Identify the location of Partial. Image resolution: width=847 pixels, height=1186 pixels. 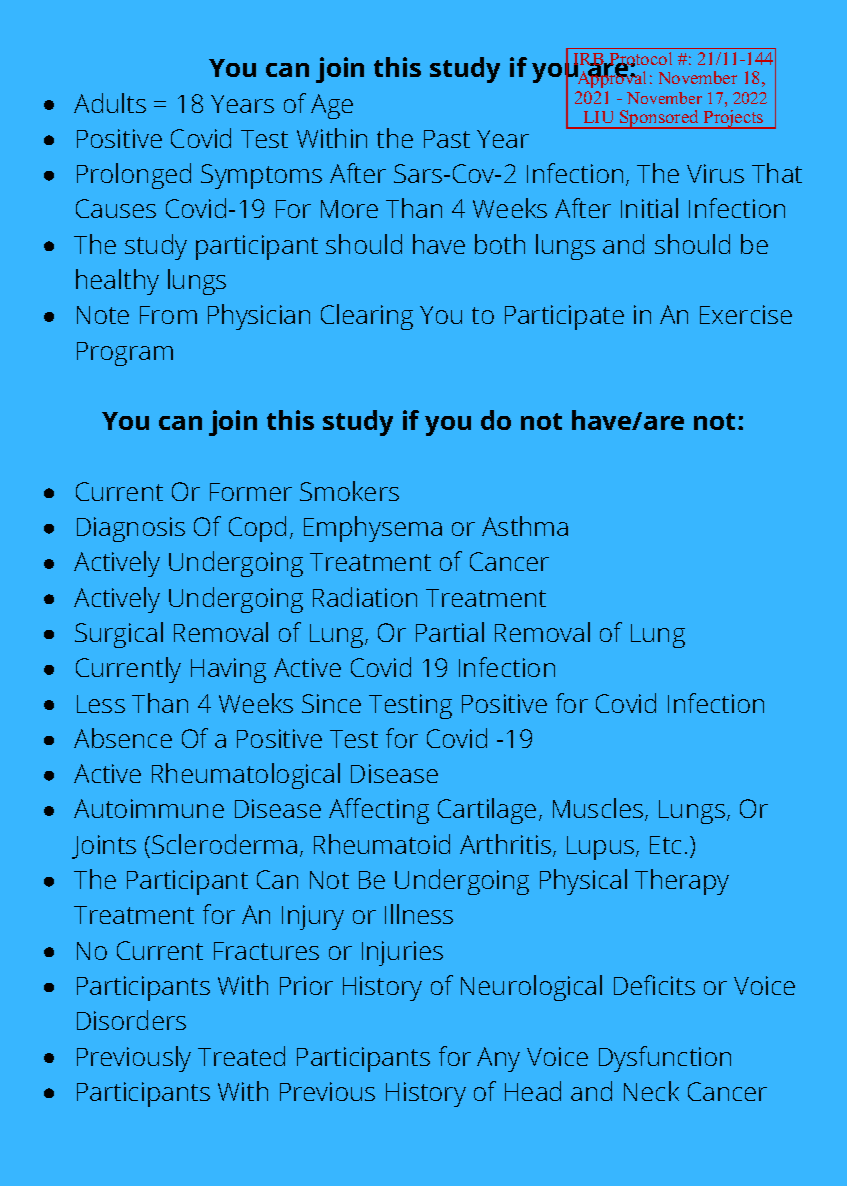
(450, 632).
